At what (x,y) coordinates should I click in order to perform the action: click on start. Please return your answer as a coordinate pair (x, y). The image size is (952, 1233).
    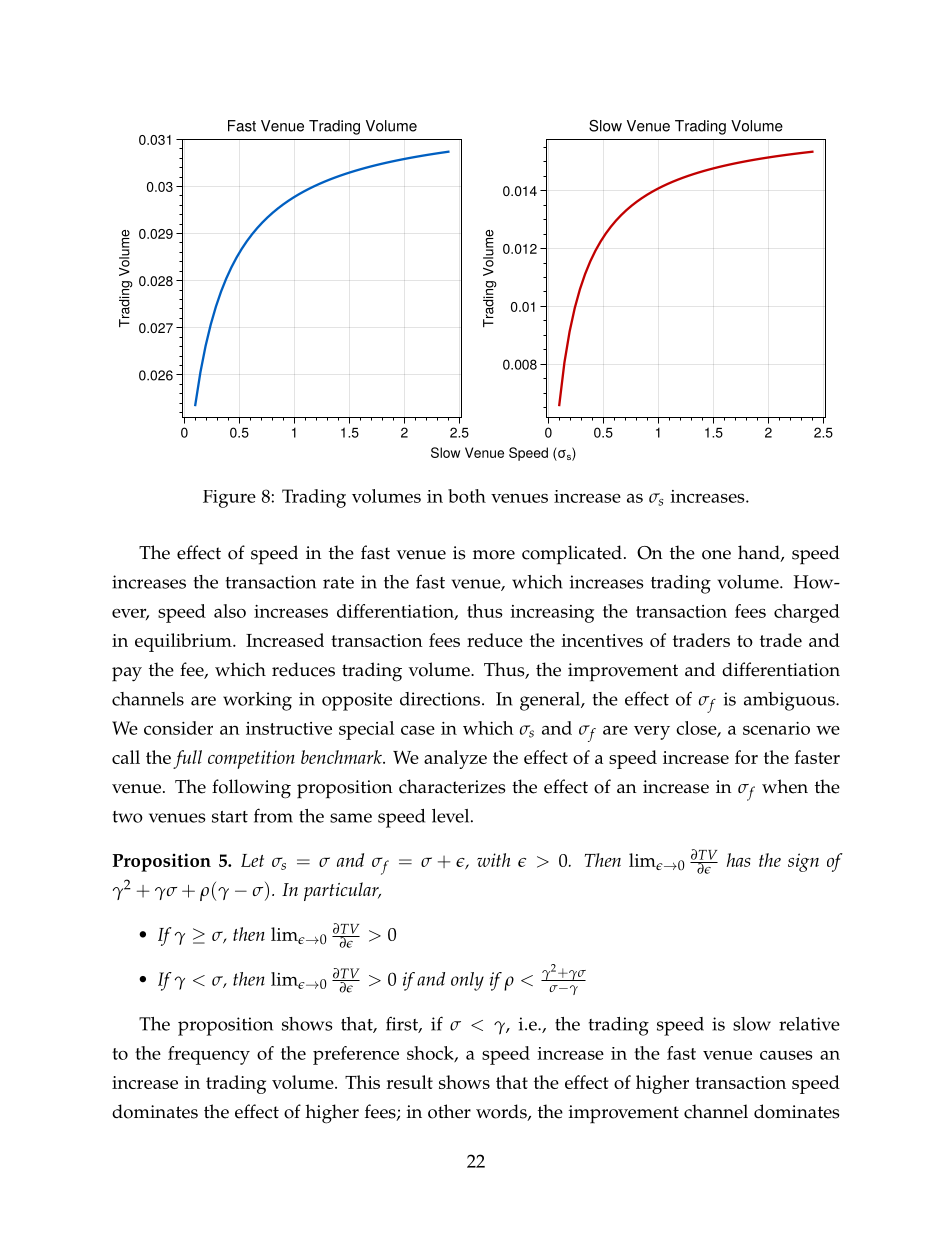
    Looking at the image, I should click on (230, 817).
